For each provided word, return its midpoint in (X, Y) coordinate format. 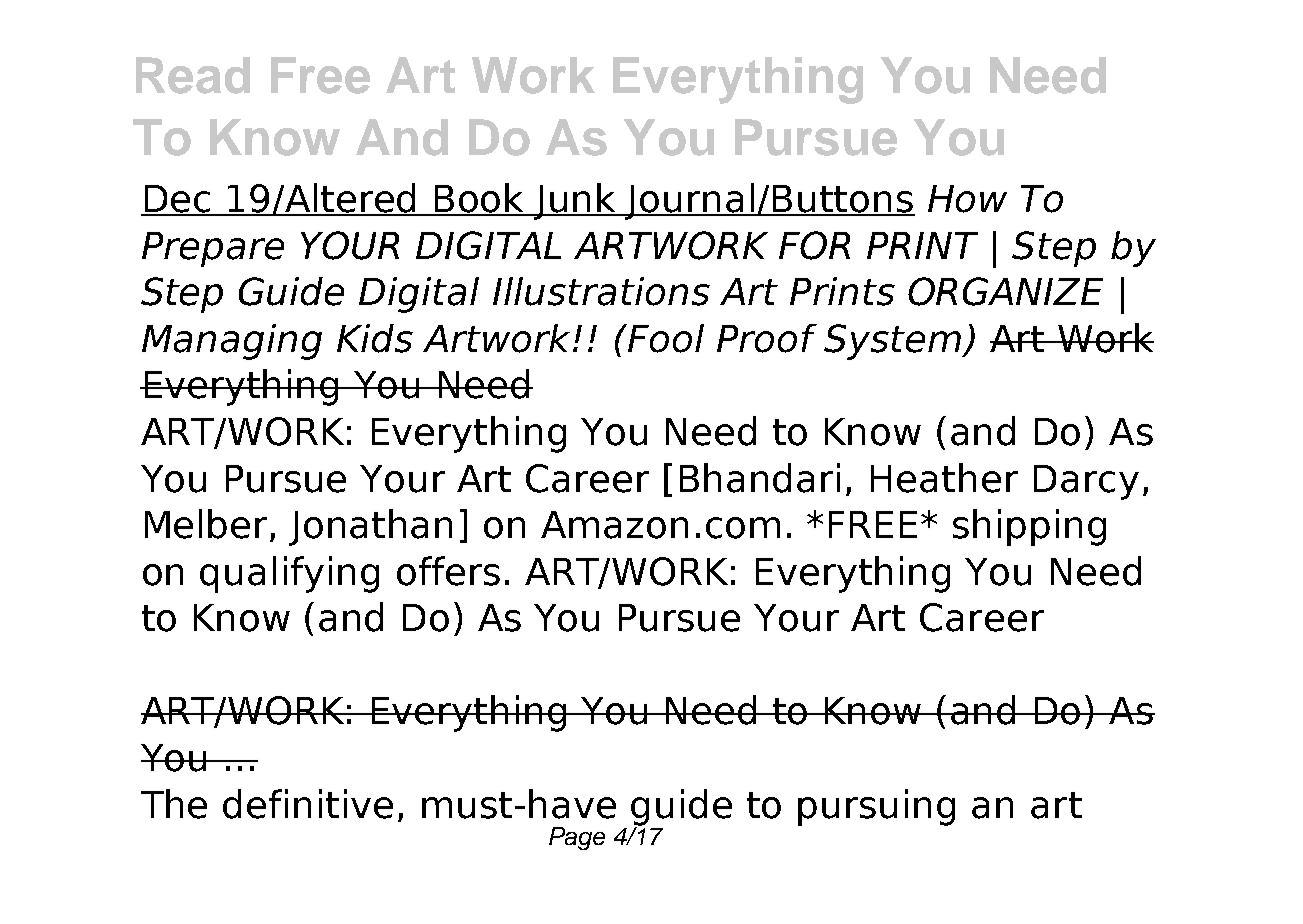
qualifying (289, 574)
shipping (1029, 527)
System (894, 342)
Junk (575, 201)
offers (448, 571)
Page (577, 838)
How (967, 199)
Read (193, 75)
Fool (665, 338)
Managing (232, 342)
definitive (308, 804)
